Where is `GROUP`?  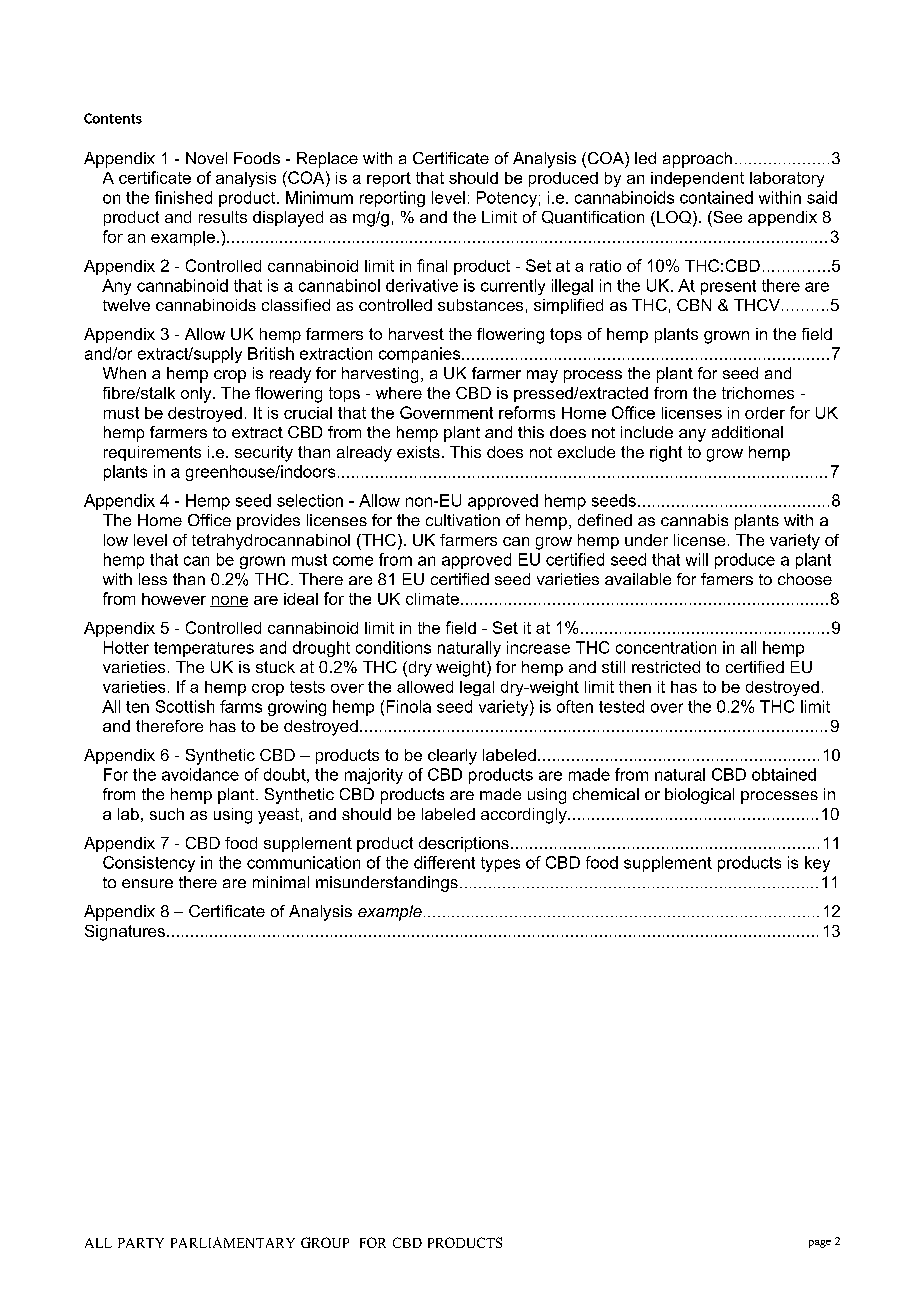 GROUP is located at coordinates (325, 1242).
